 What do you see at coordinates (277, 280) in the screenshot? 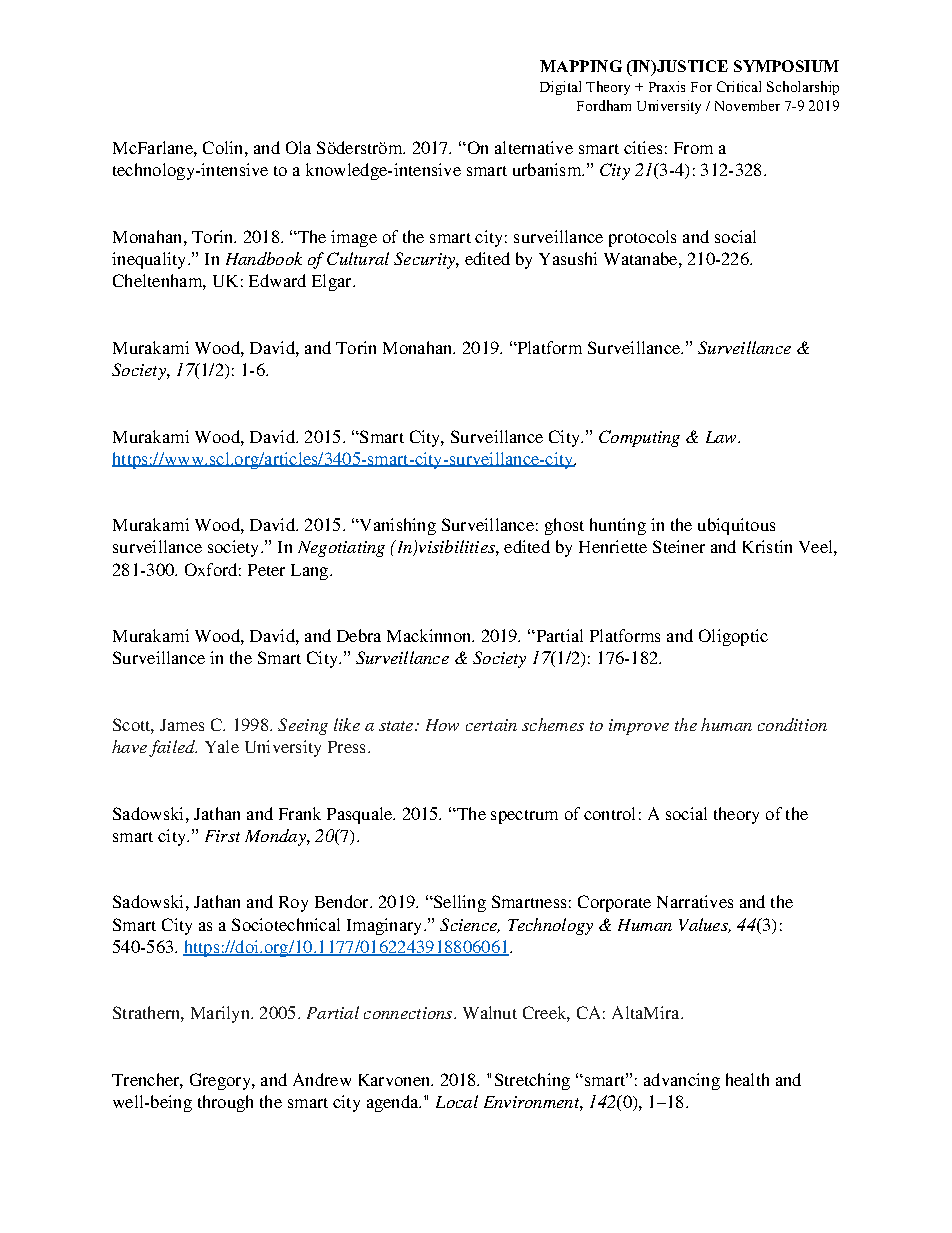
I see `Edward` at bounding box center [277, 280].
